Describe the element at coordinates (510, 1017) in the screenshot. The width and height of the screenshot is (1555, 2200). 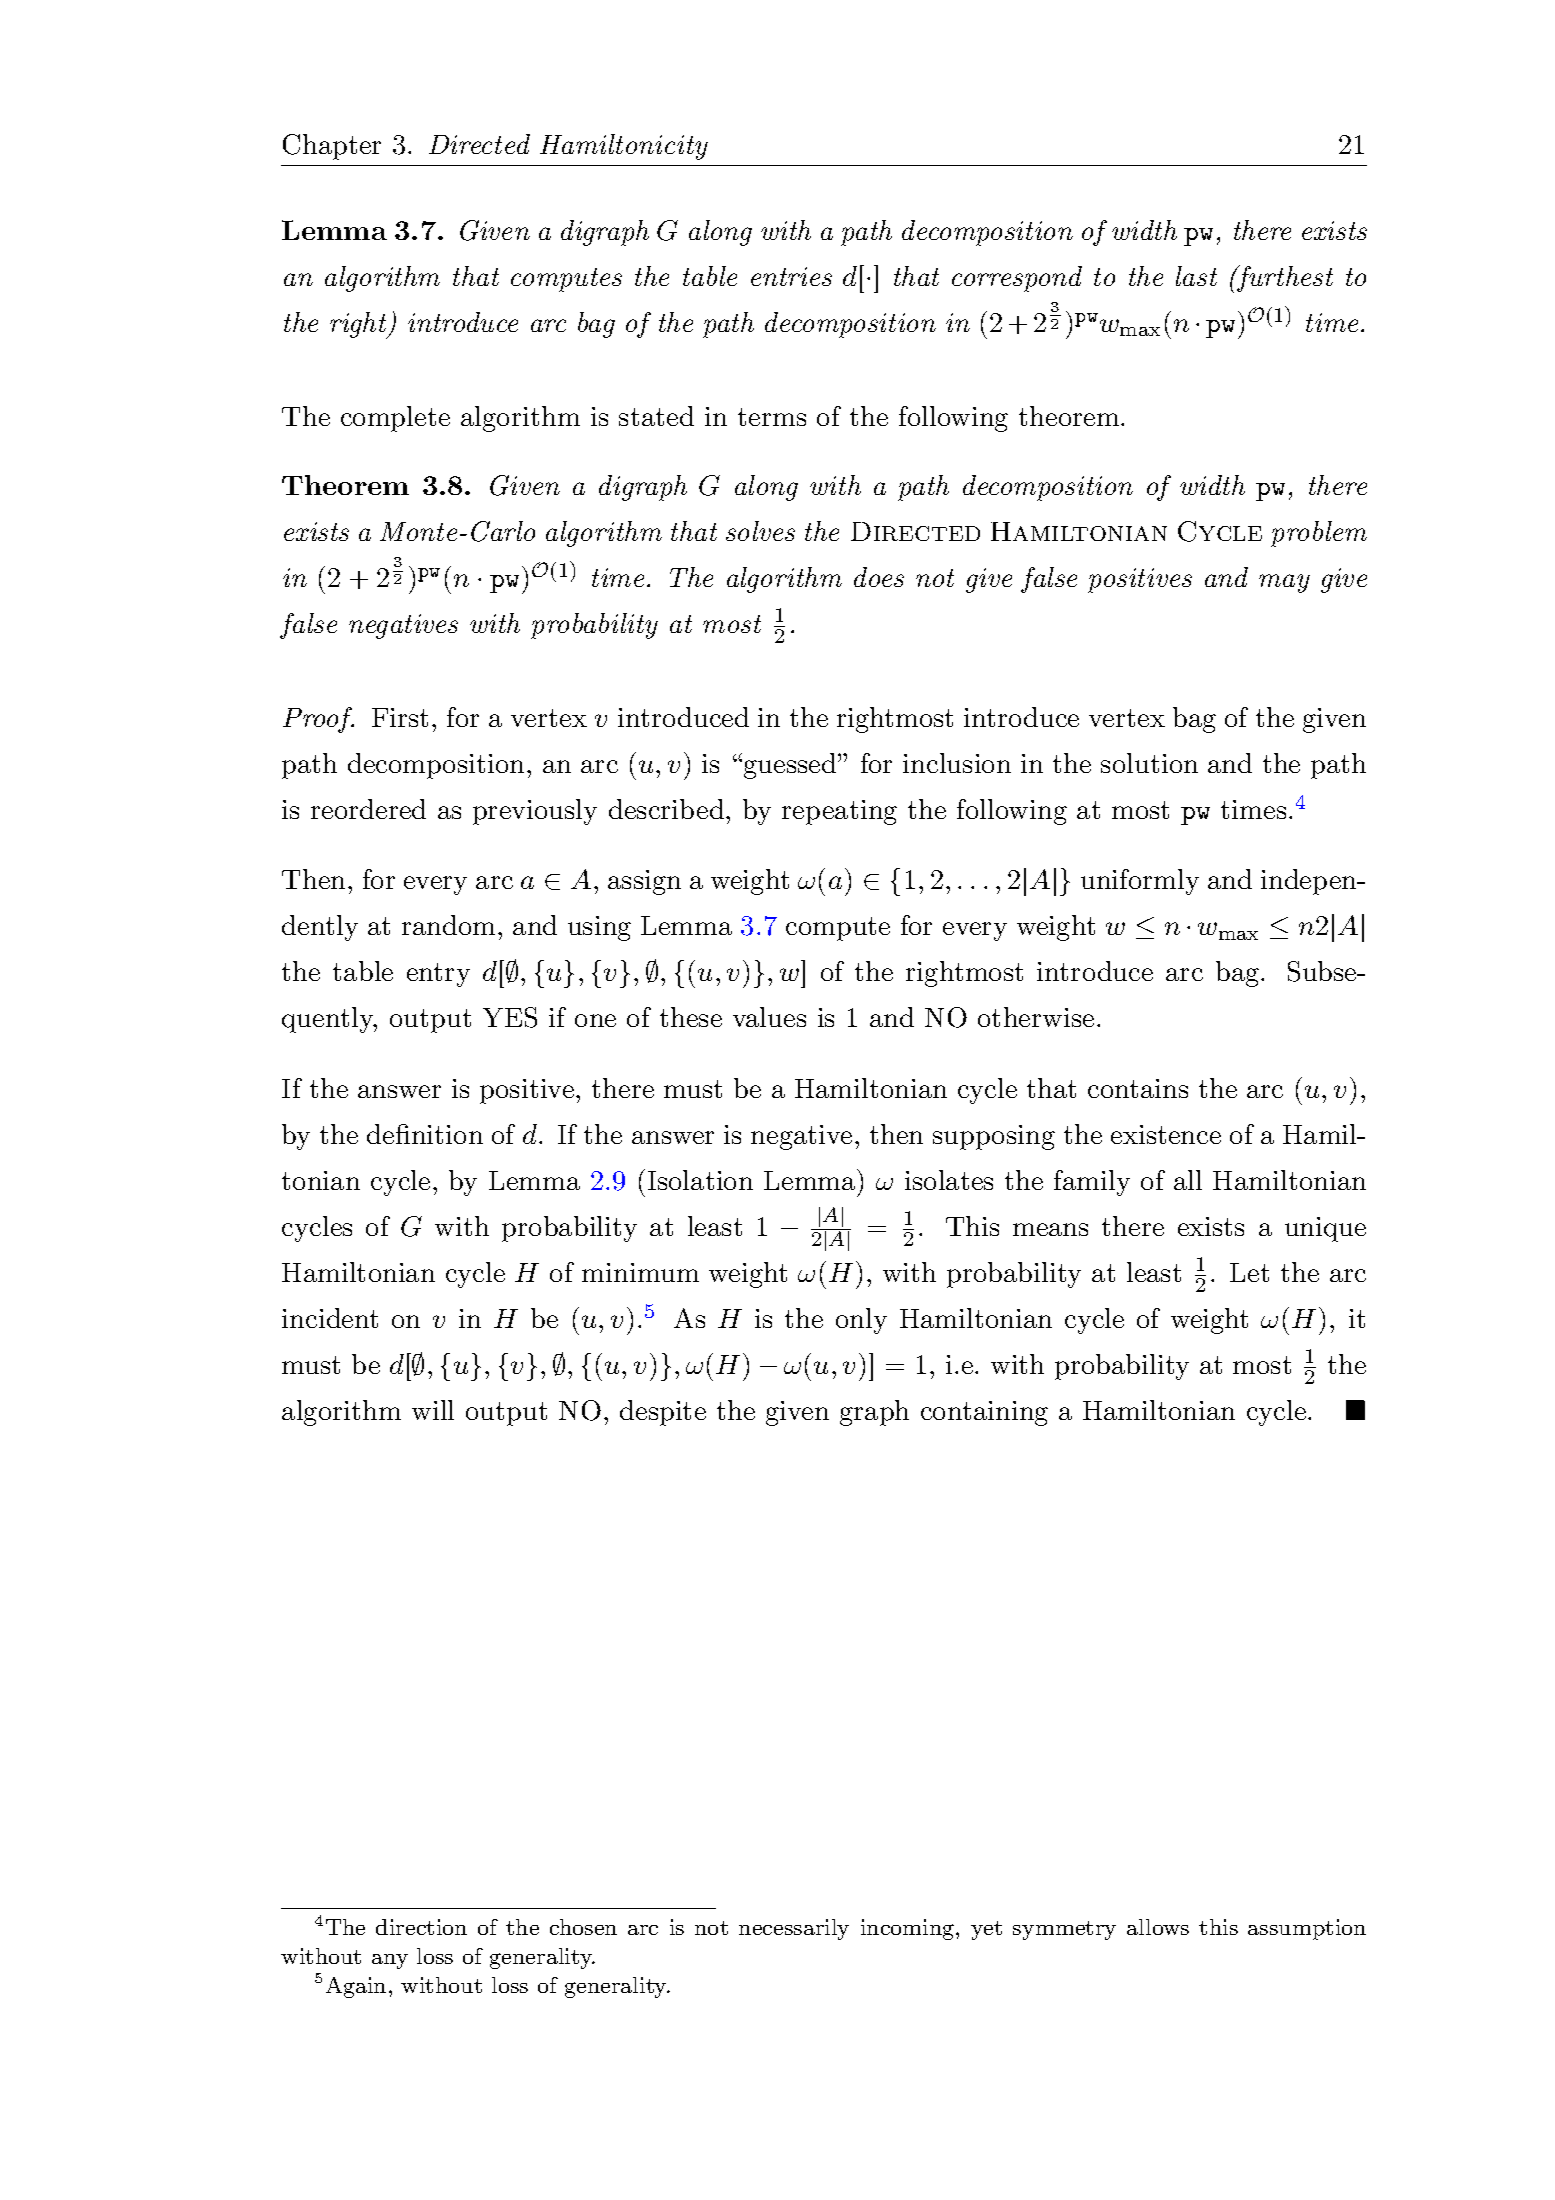
I see `YES` at that location.
